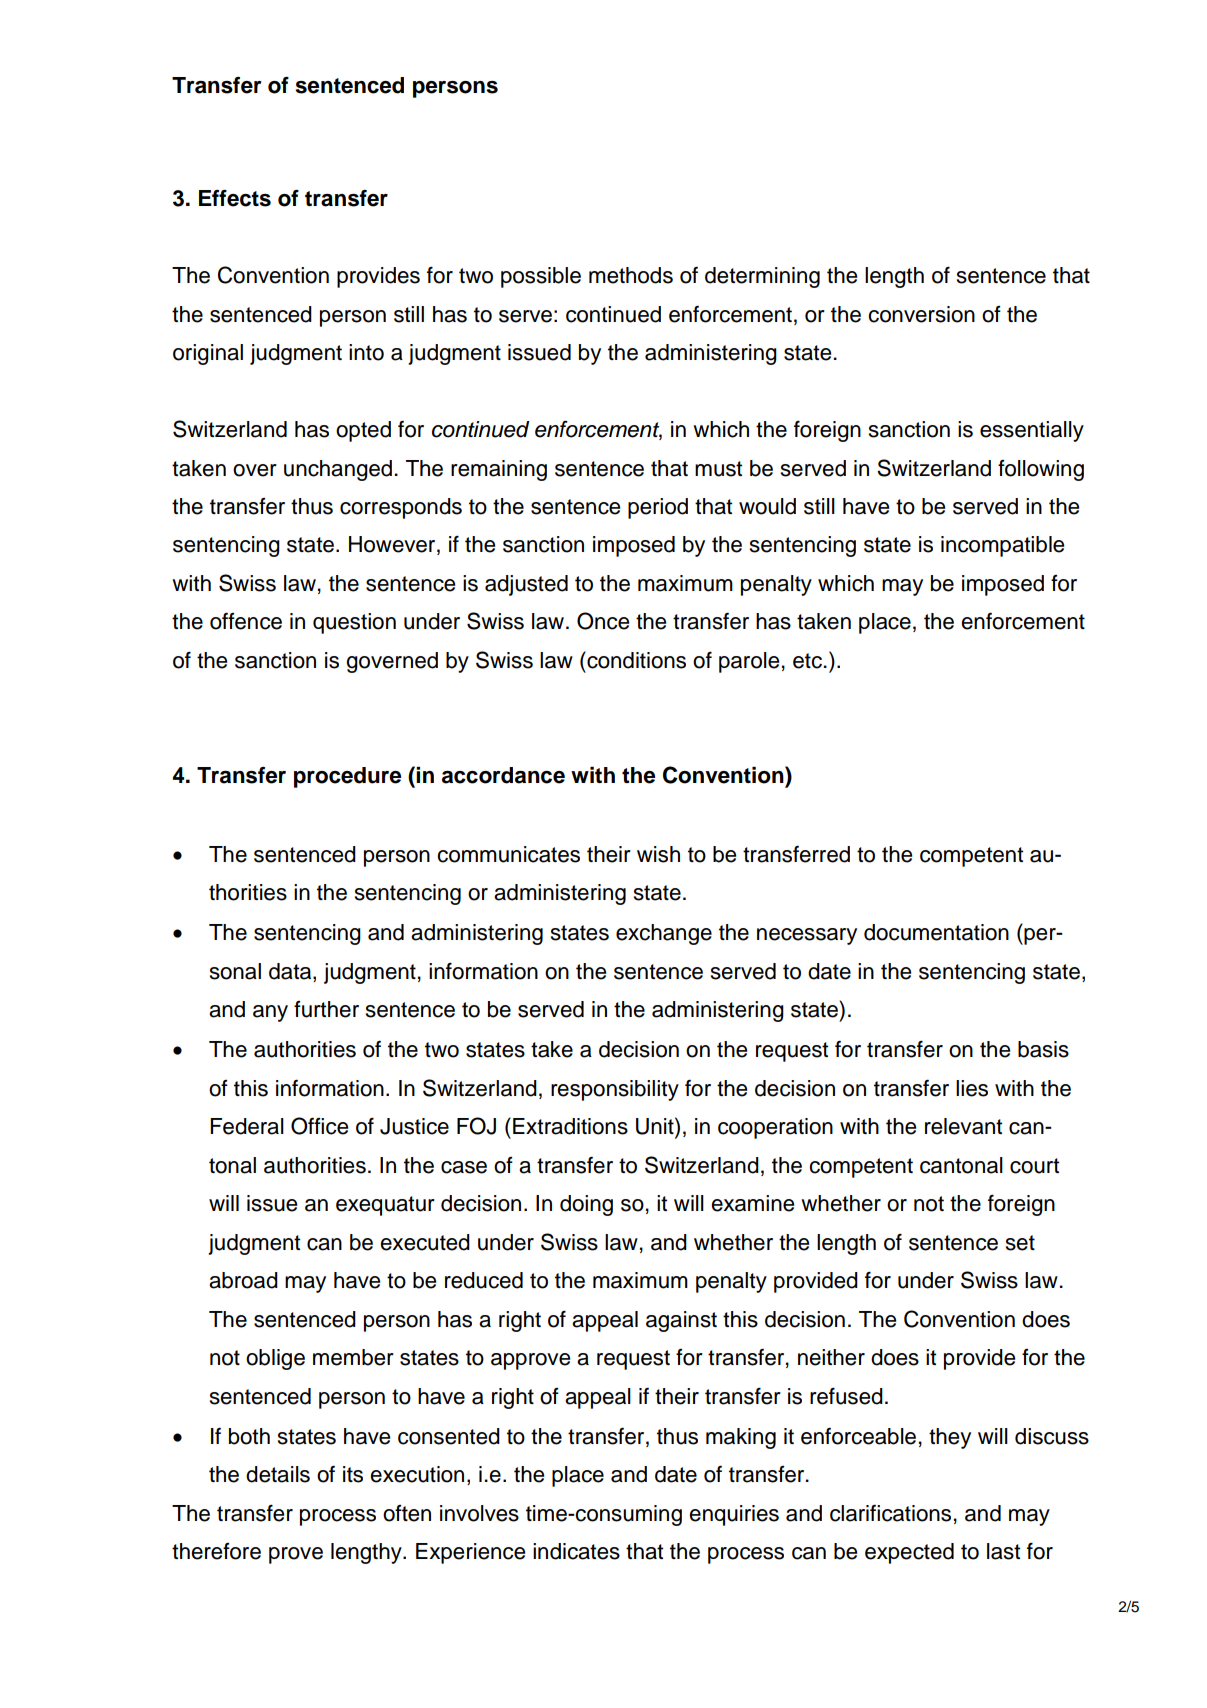  Describe the element at coordinates (354, 623) in the screenshot. I see `question` at that location.
